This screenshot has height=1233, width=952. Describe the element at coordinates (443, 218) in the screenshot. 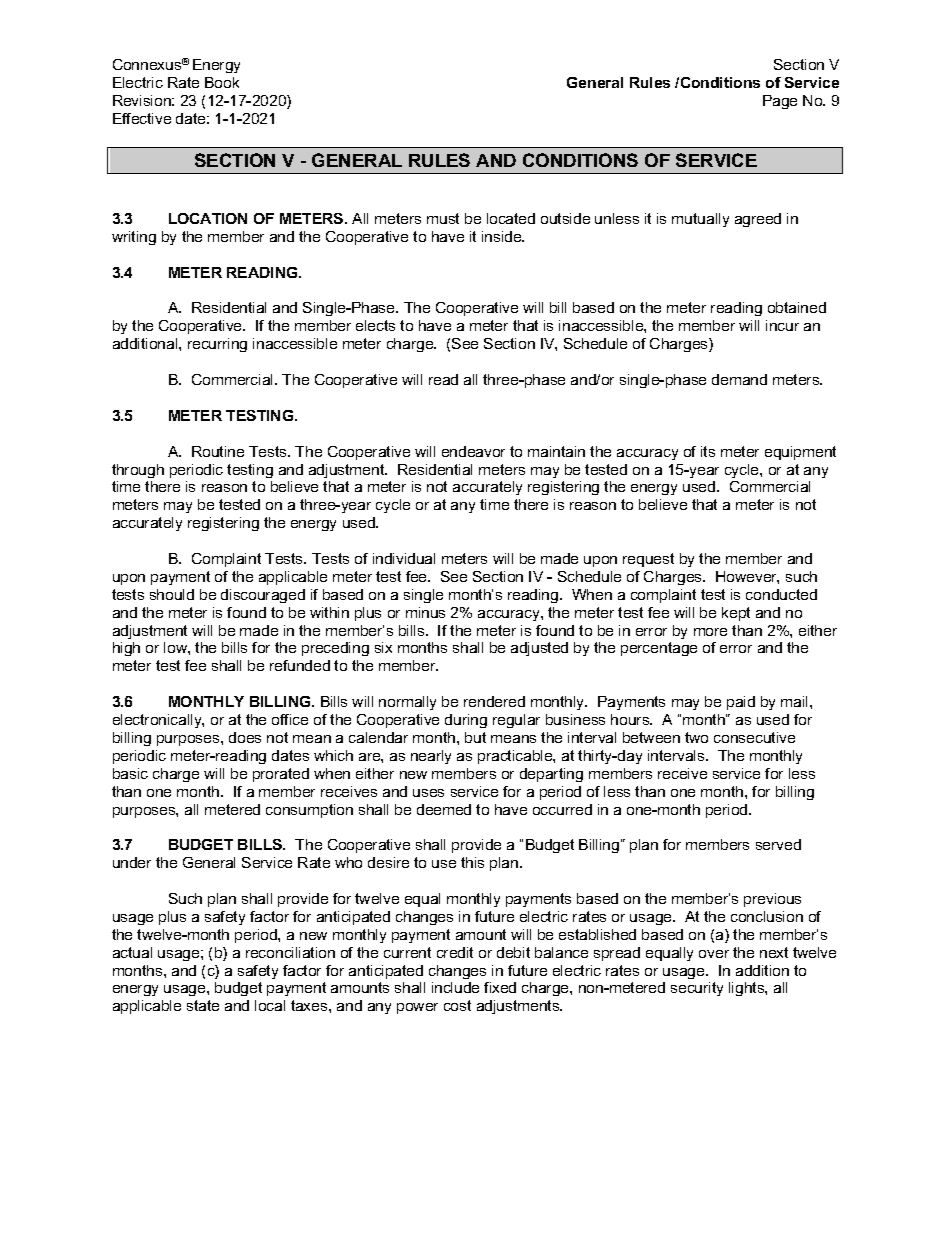

I see `must` at that location.
